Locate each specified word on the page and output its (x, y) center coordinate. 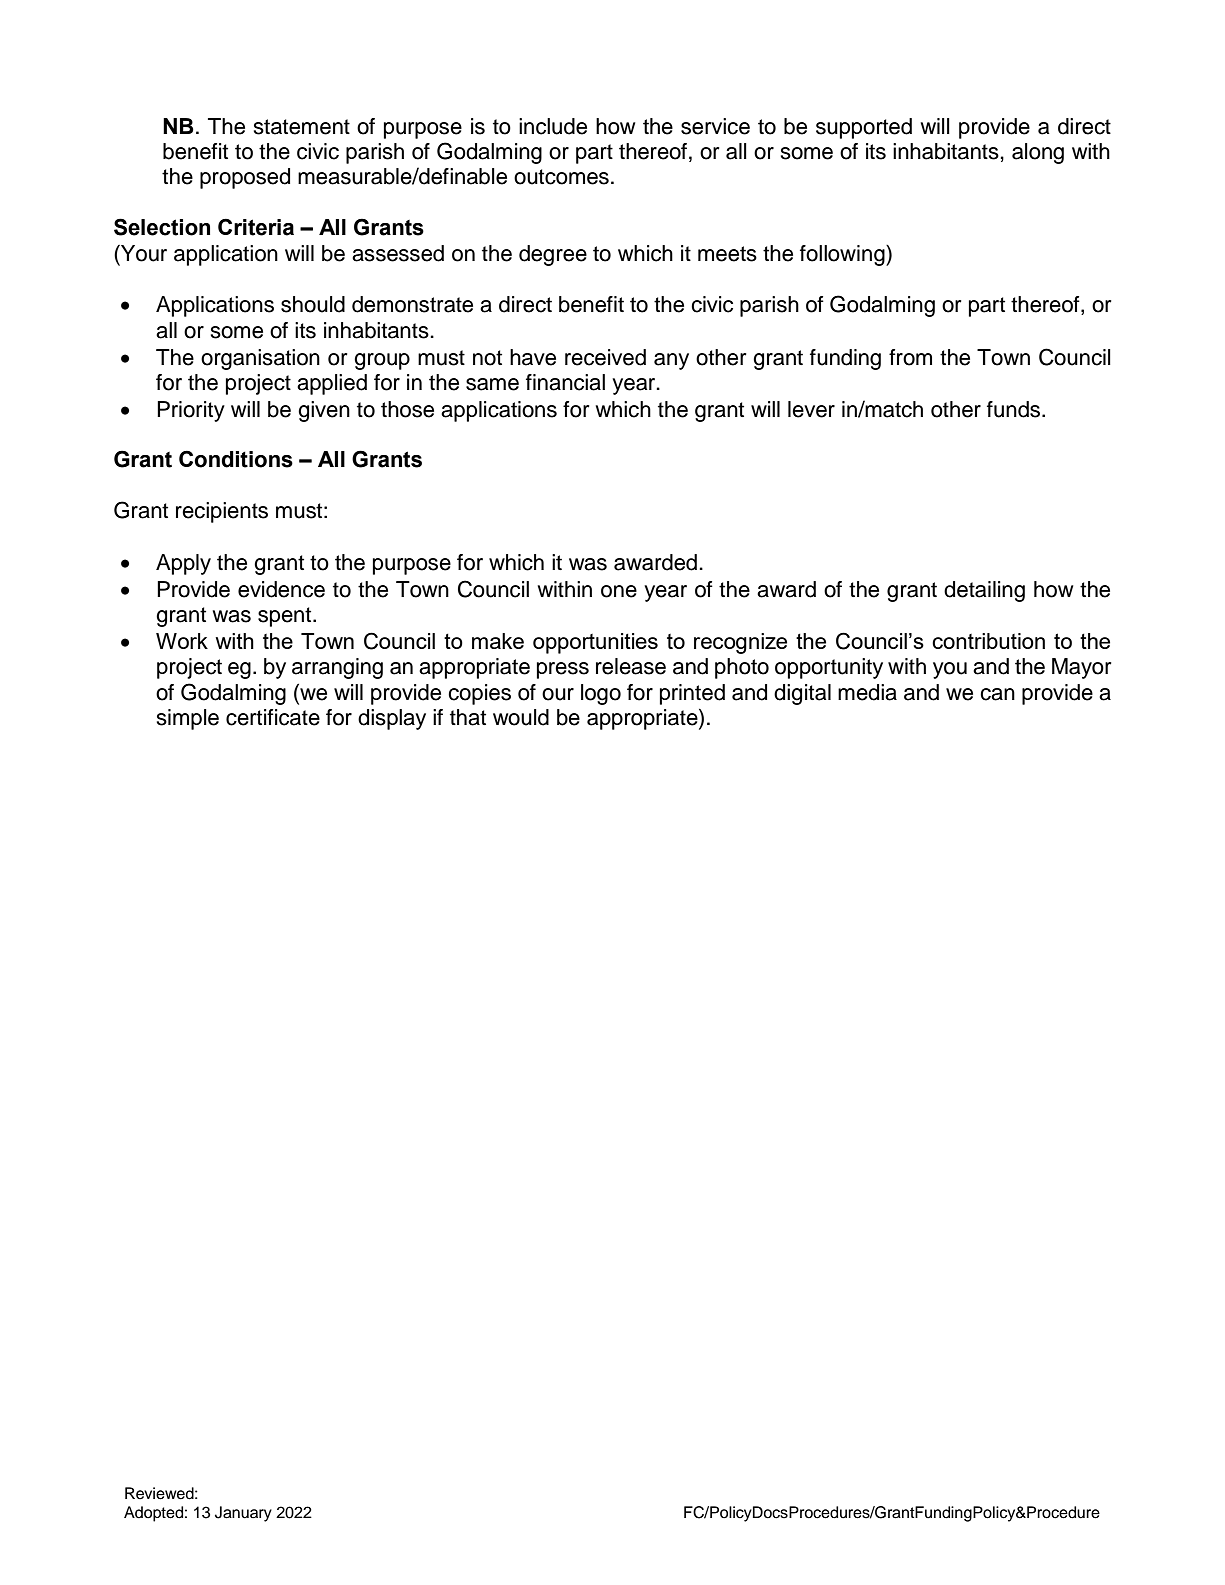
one (619, 591)
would (521, 717)
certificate (273, 717)
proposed (245, 178)
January (243, 1514)
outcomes (561, 177)
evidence (281, 589)
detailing (984, 591)
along (1038, 153)
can (997, 694)
